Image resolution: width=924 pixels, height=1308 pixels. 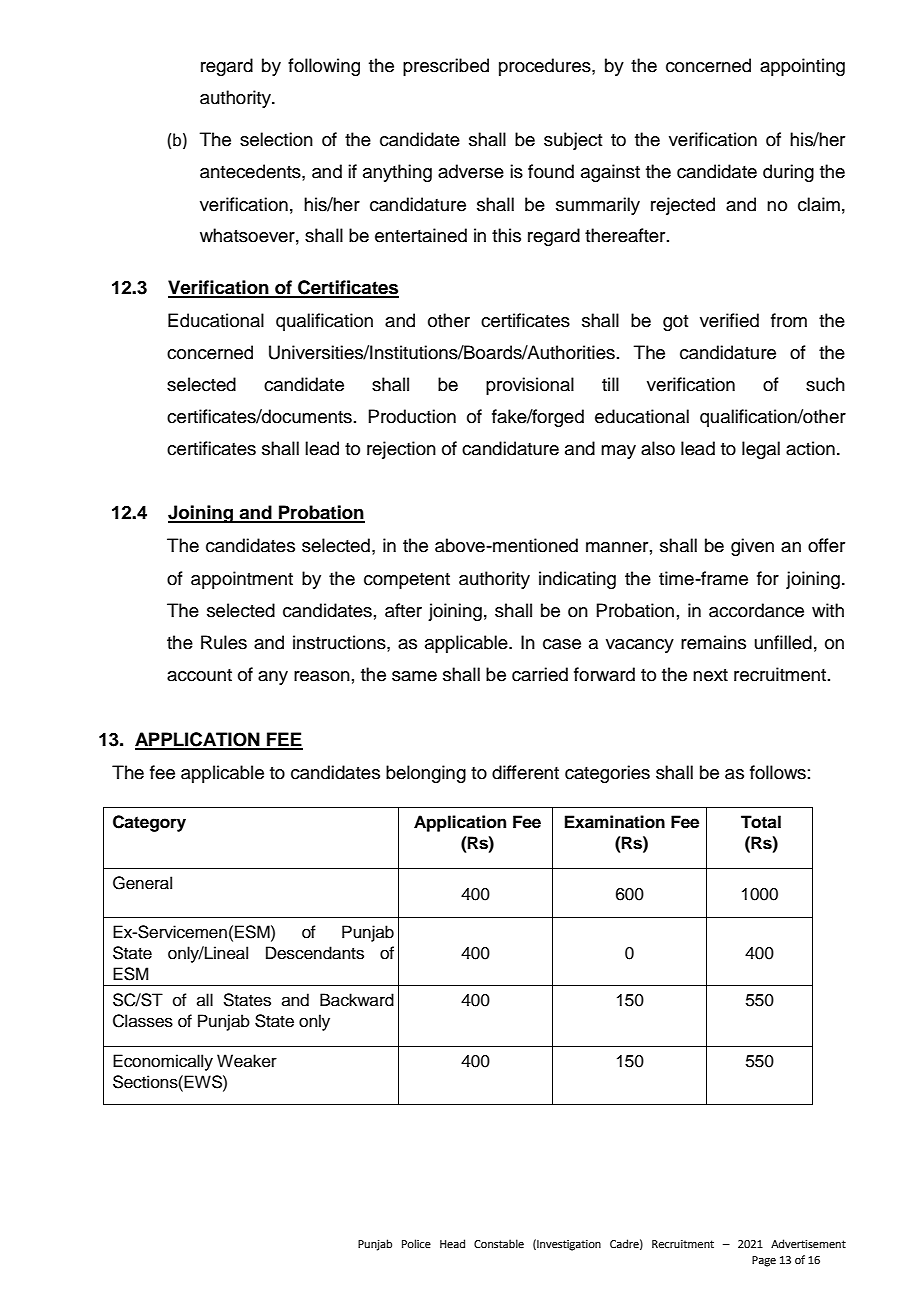 I want to click on carried, so click(x=540, y=674).
